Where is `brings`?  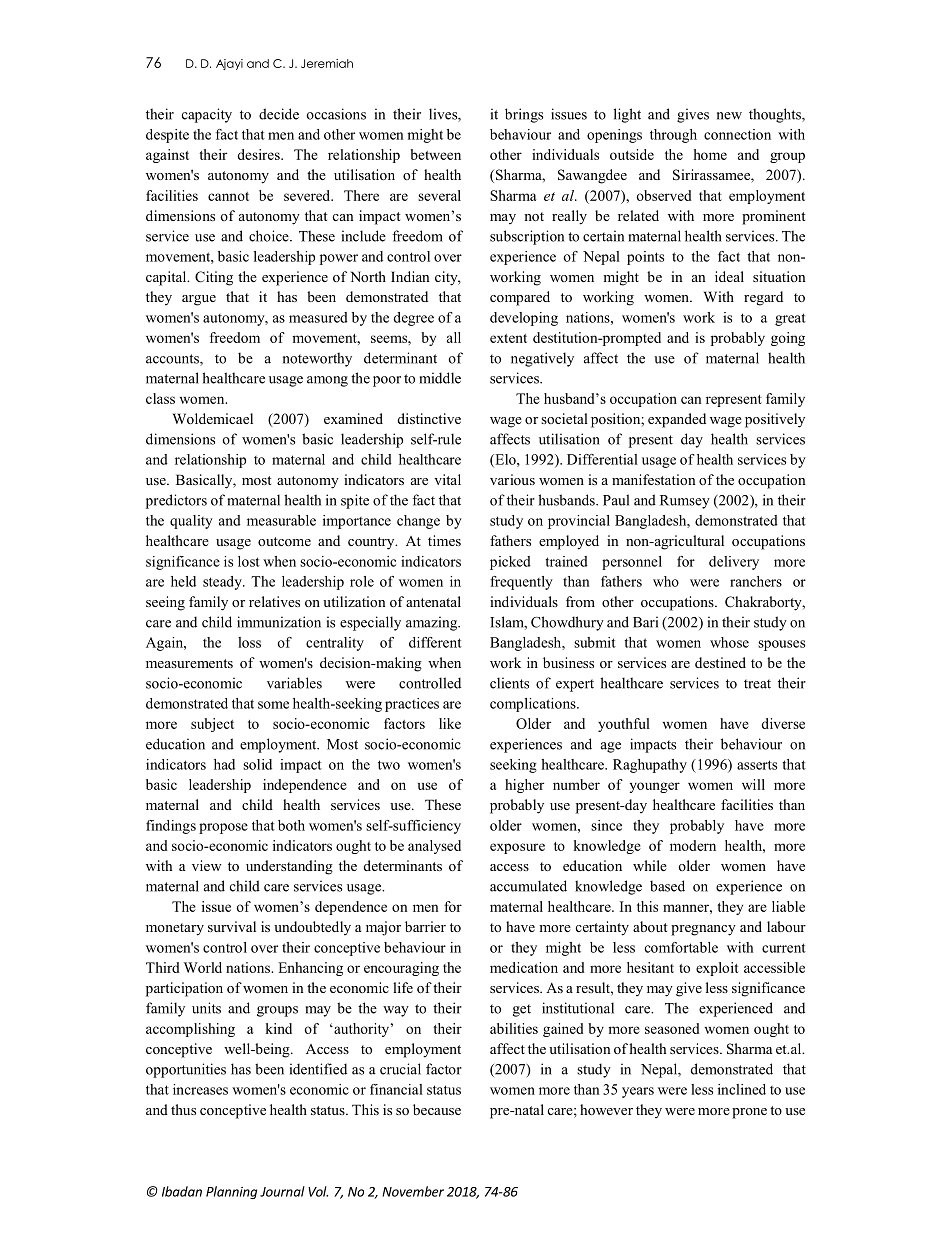 brings is located at coordinates (524, 115).
